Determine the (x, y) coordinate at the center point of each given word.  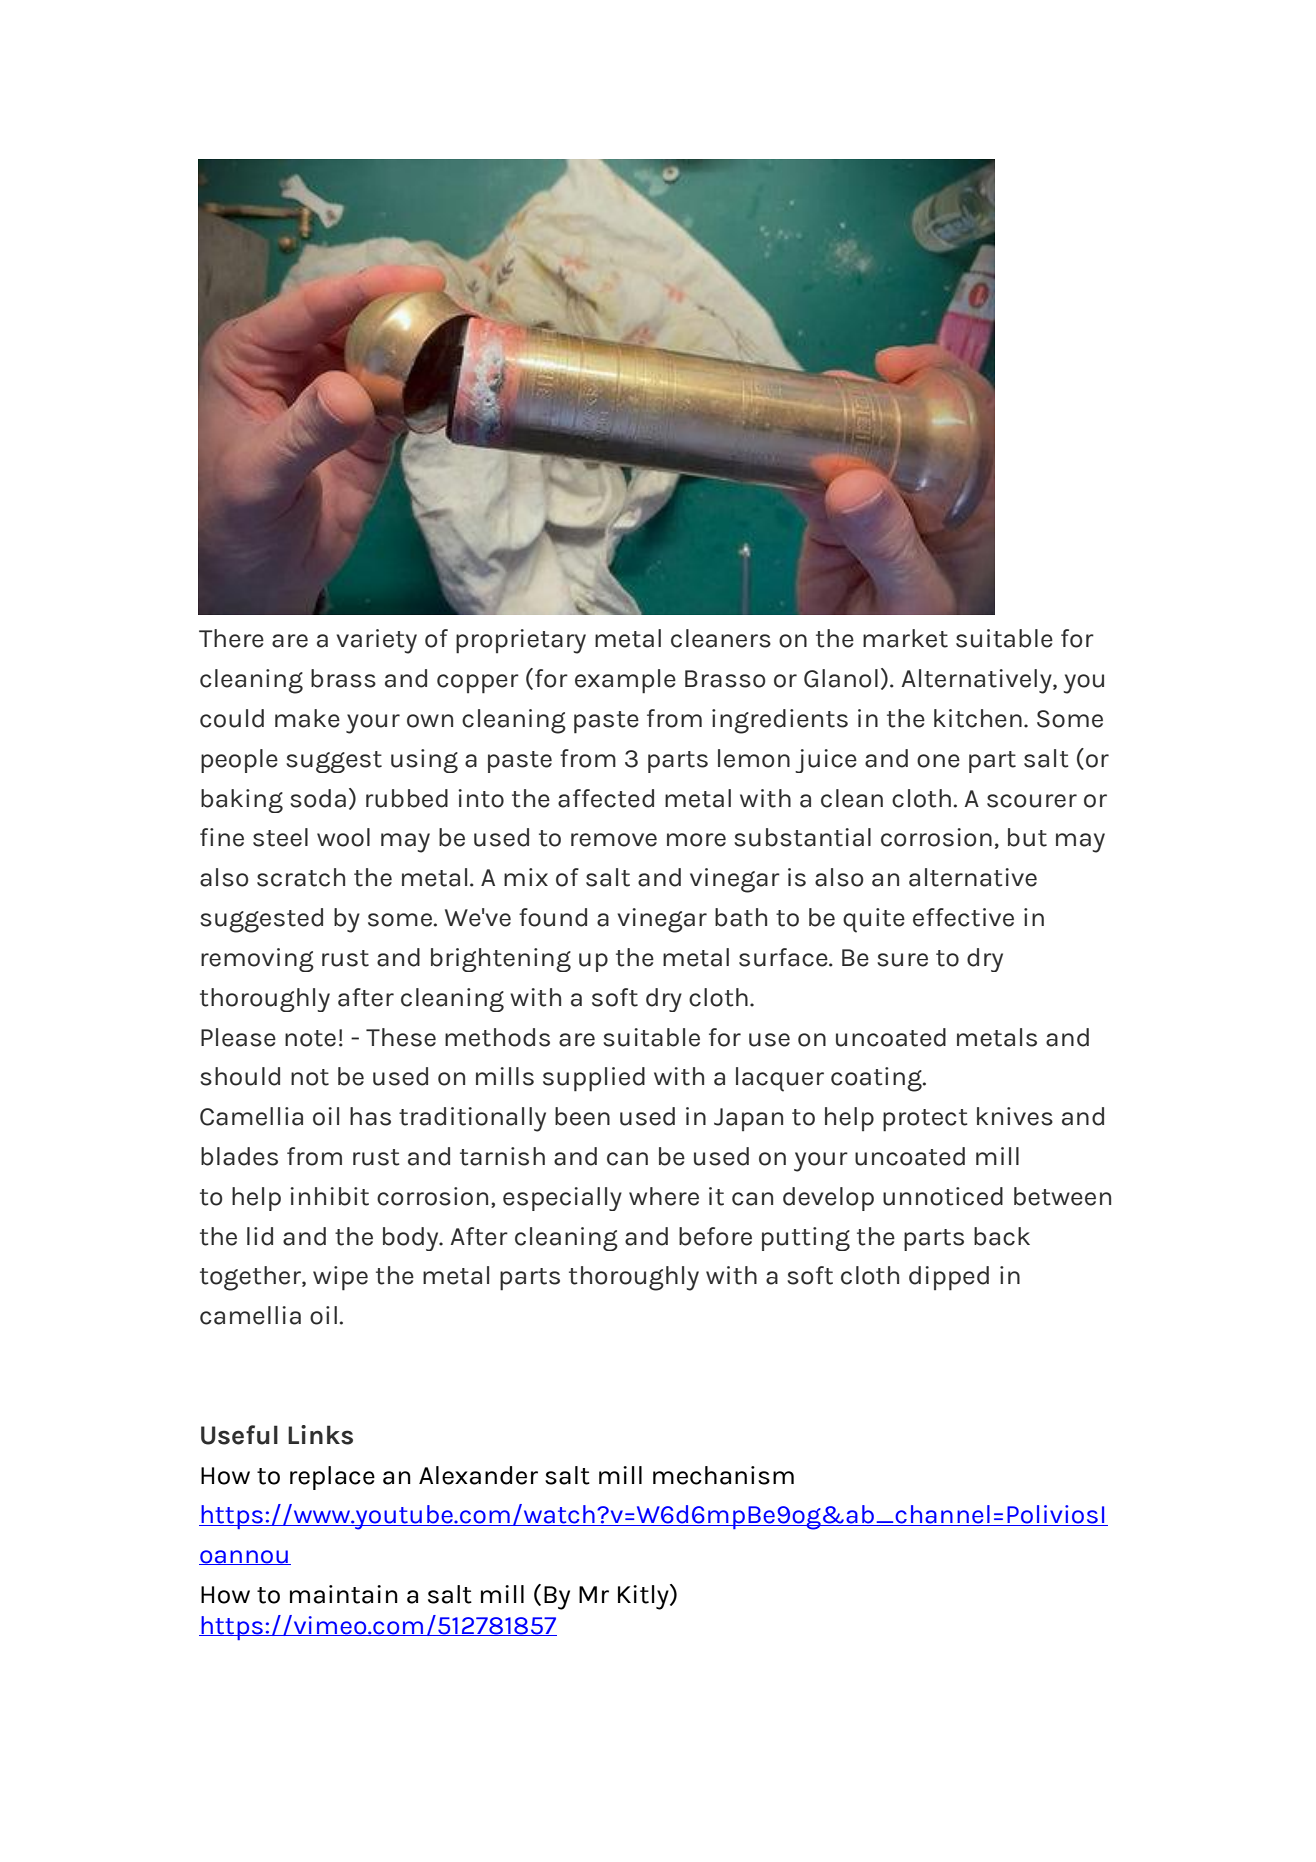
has (370, 1116)
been (582, 1116)
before (715, 1236)
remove (614, 840)
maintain (344, 1594)
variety (376, 641)
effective (963, 917)
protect (925, 1120)
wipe (340, 1278)
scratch (301, 877)
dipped (949, 1278)
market (905, 638)
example (625, 681)
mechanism (723, 1475)
